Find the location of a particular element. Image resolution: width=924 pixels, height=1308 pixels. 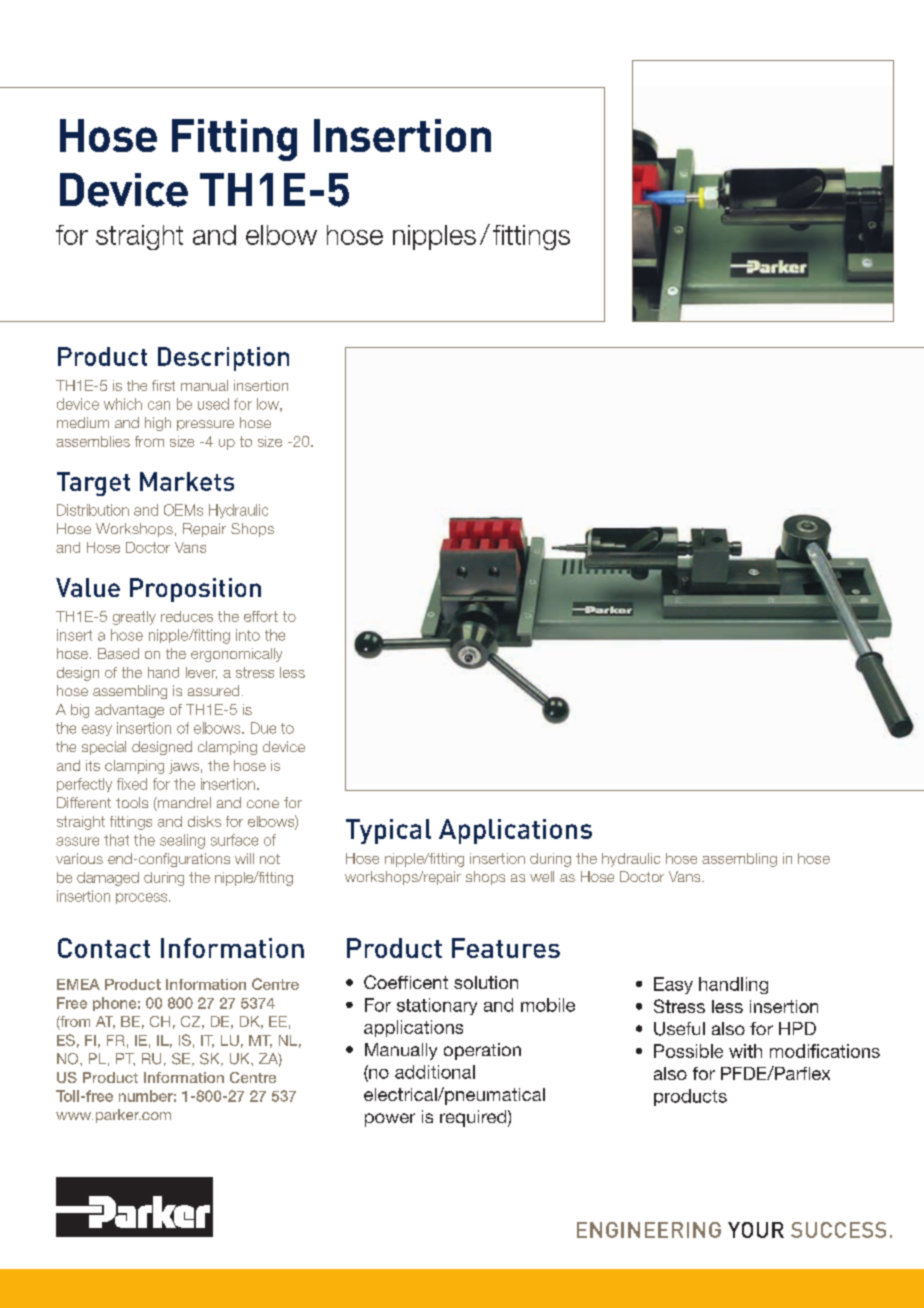

Typical is located at coordinates (388, 831).
